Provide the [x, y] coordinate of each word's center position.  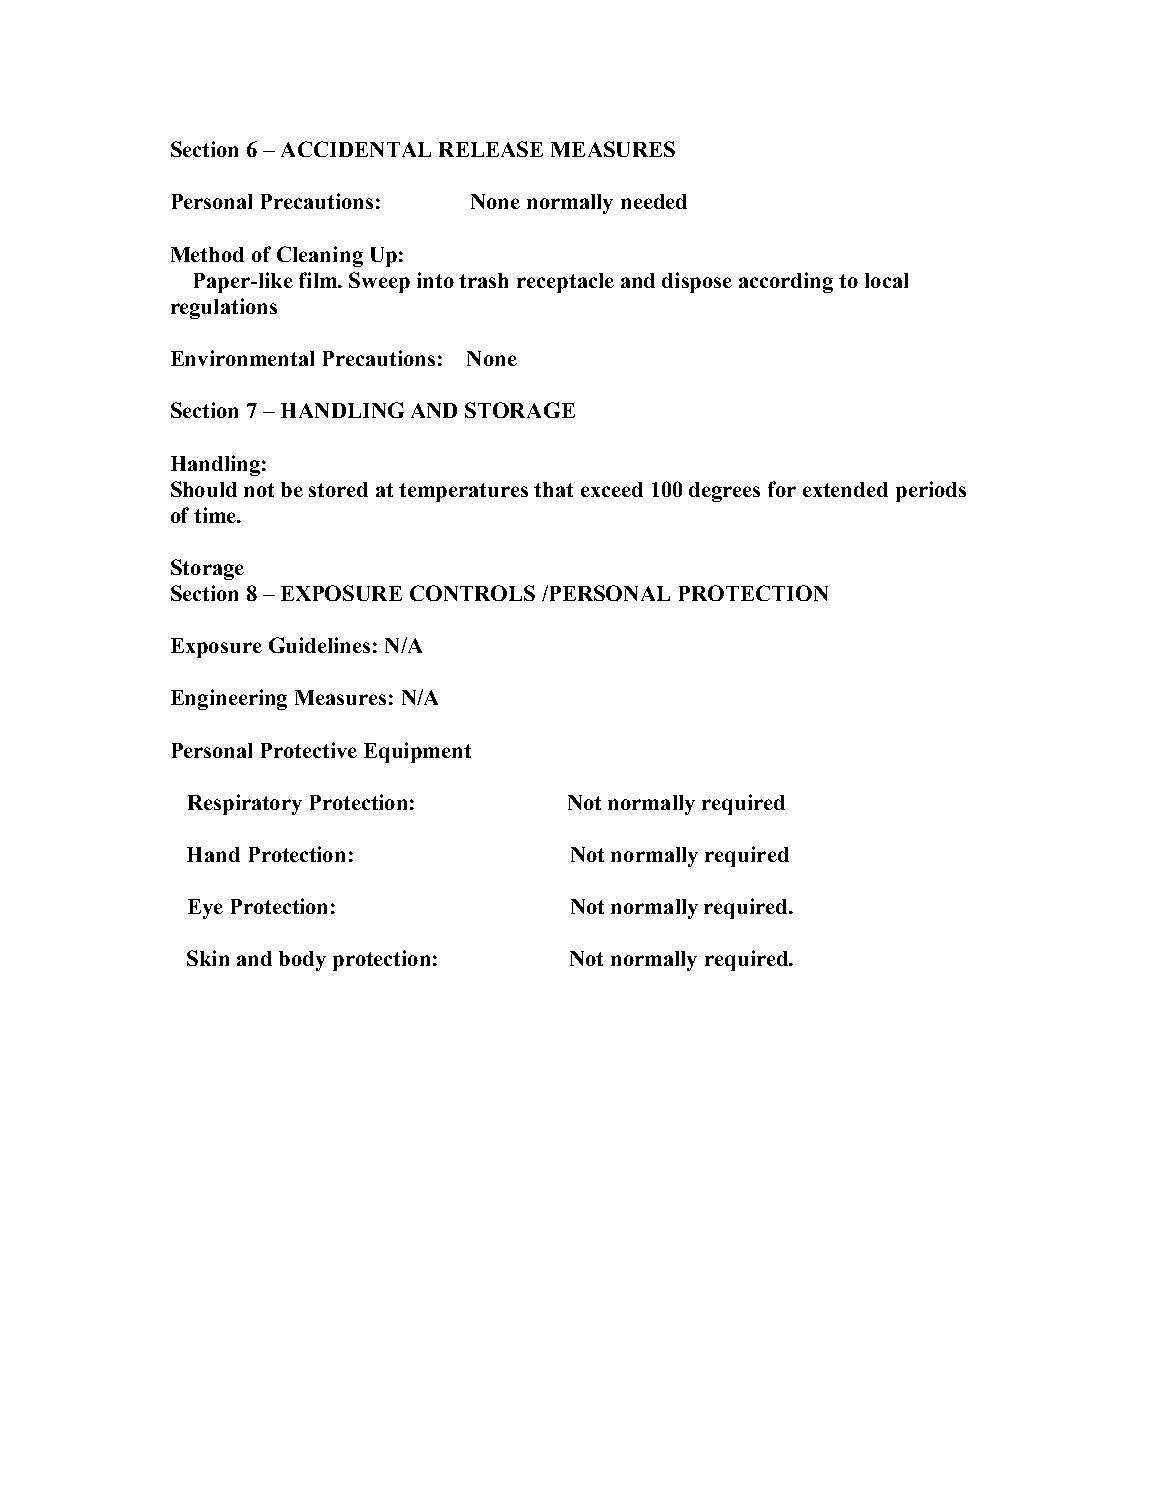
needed [654, 201]
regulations [224, 308]
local [886, 280]
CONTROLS [472, 593]
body [302, 961]
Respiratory [245, 804]
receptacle [565, 283]
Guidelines [319, 645]
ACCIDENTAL [356, 149]
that [553, 489]
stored [338, 489]
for [782, 489]
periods [931, 491]
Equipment [417, 752]
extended [845, 489]
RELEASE [491, 149]
